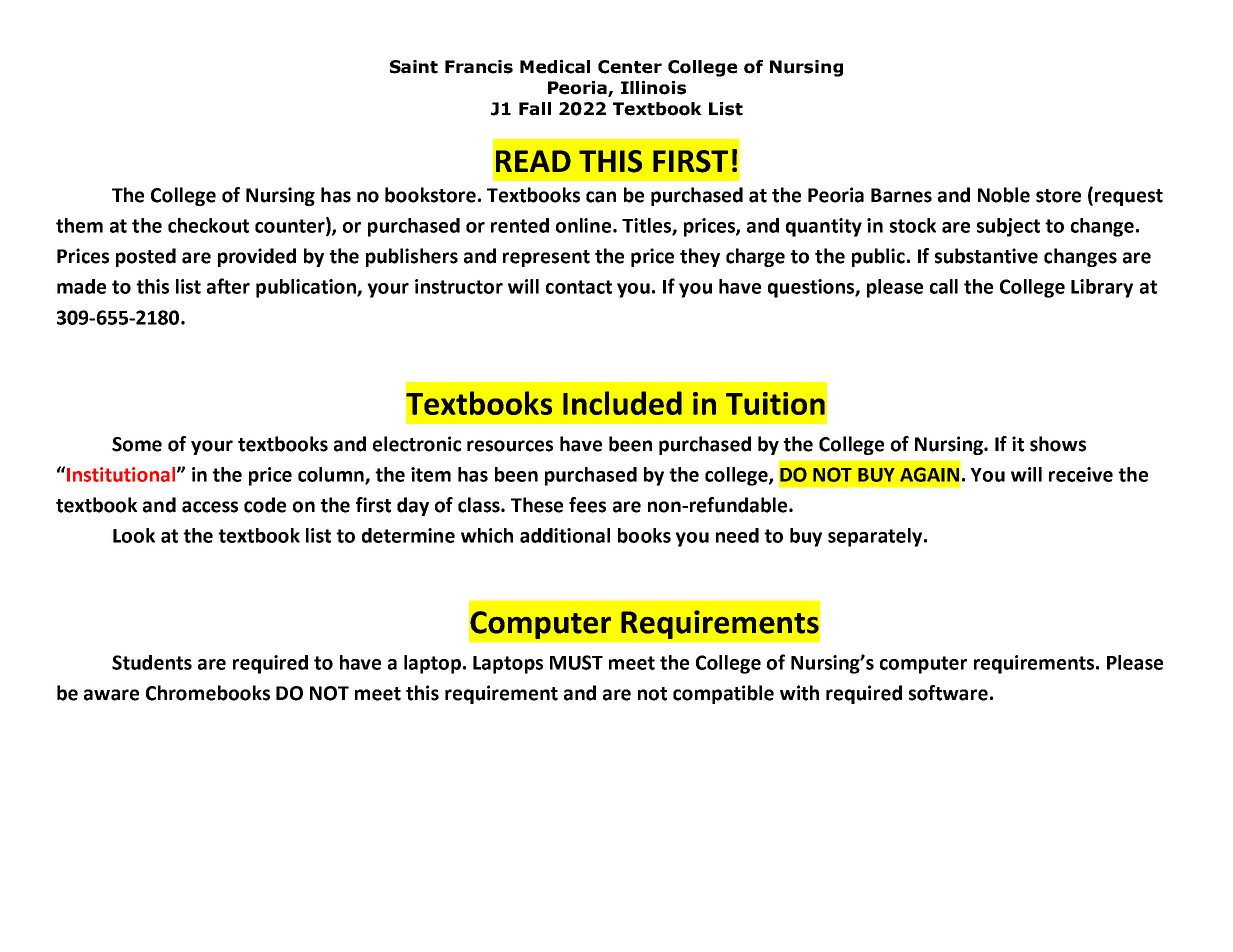  What do you see at coordinates (152, 662) in the document?
I see `Students` at bounding box center [152, 662].
